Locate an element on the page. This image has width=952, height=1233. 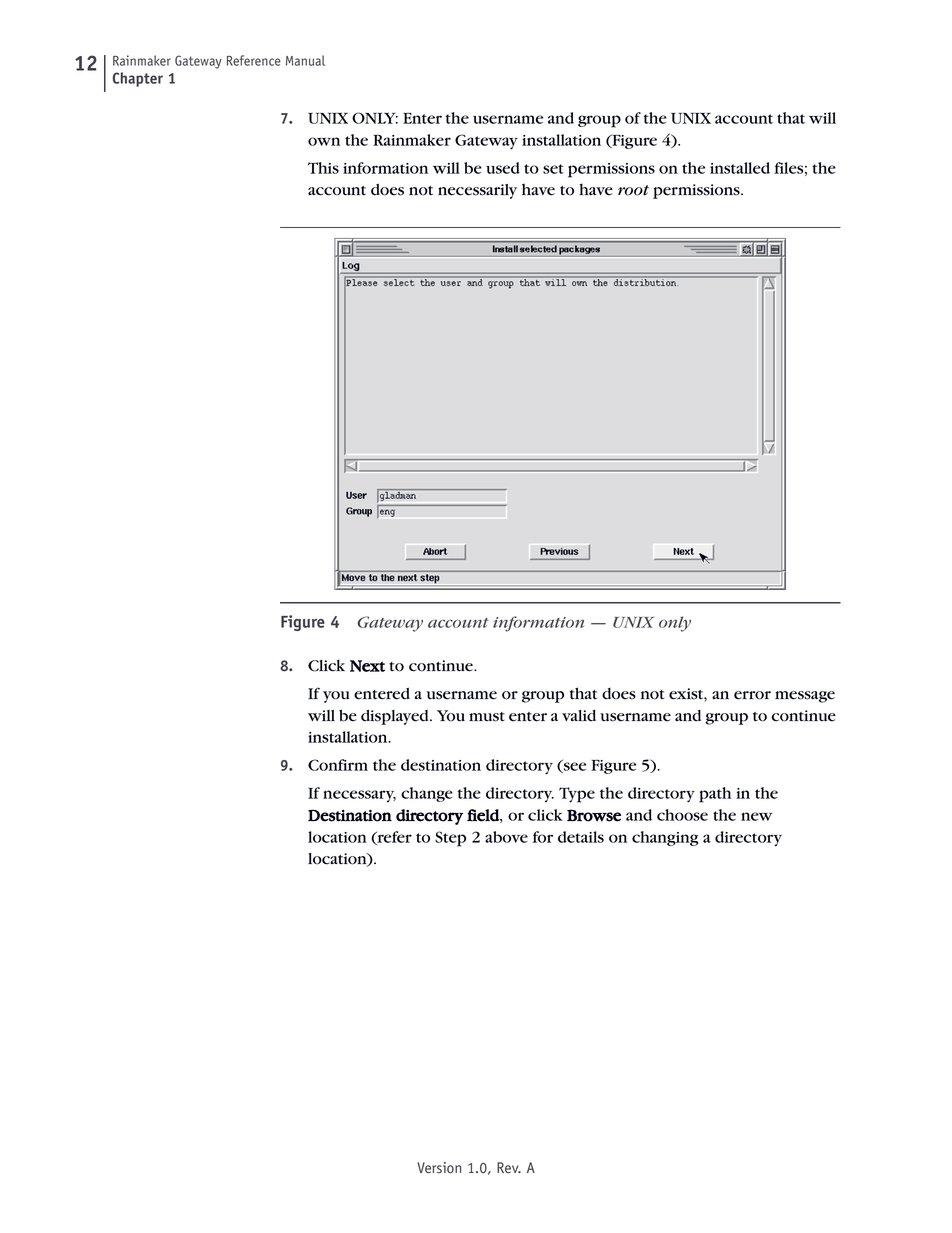
error is located at coordinates (752, 695).
